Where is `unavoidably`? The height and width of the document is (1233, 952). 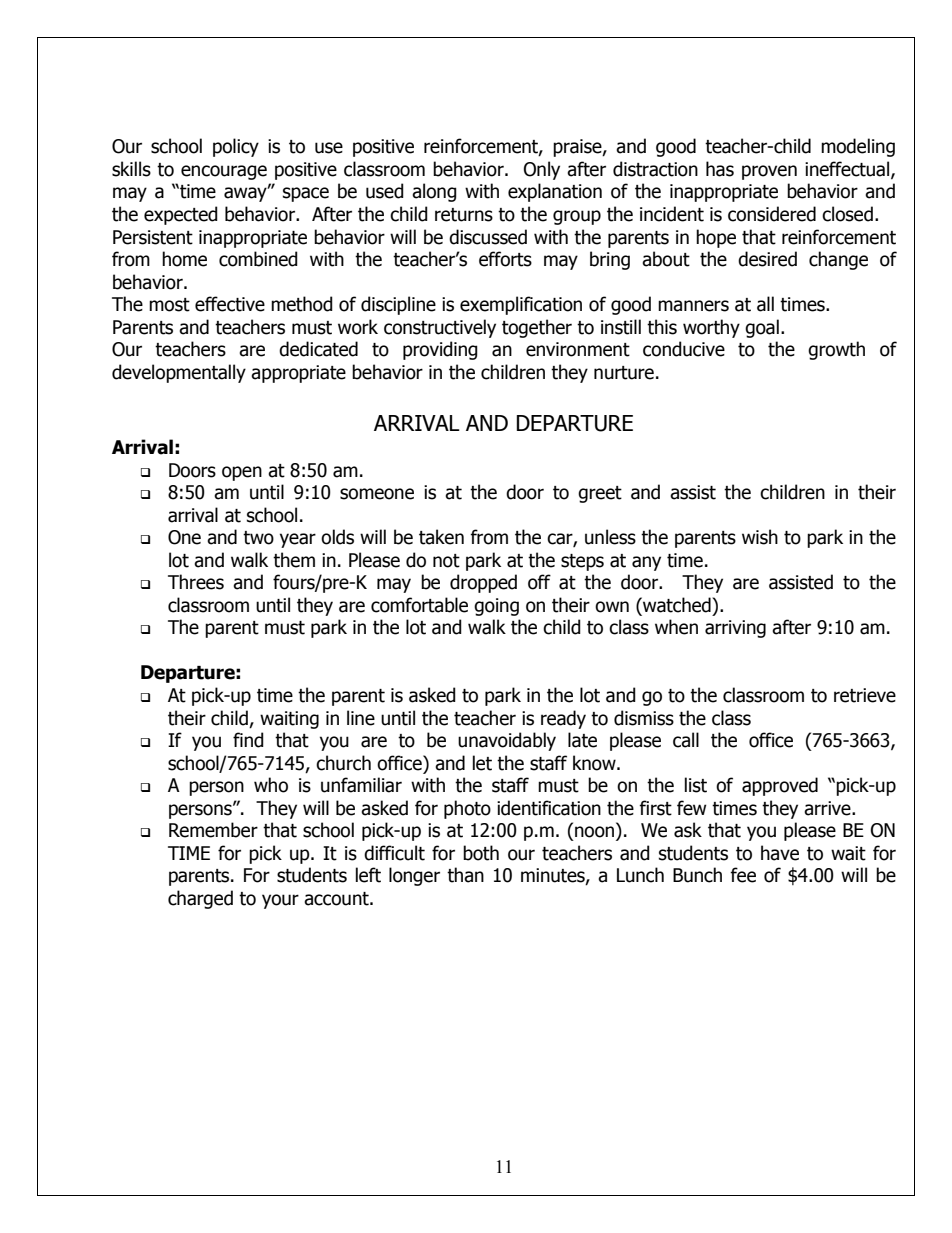
unavoidably is located at coordinates (507, 741).
